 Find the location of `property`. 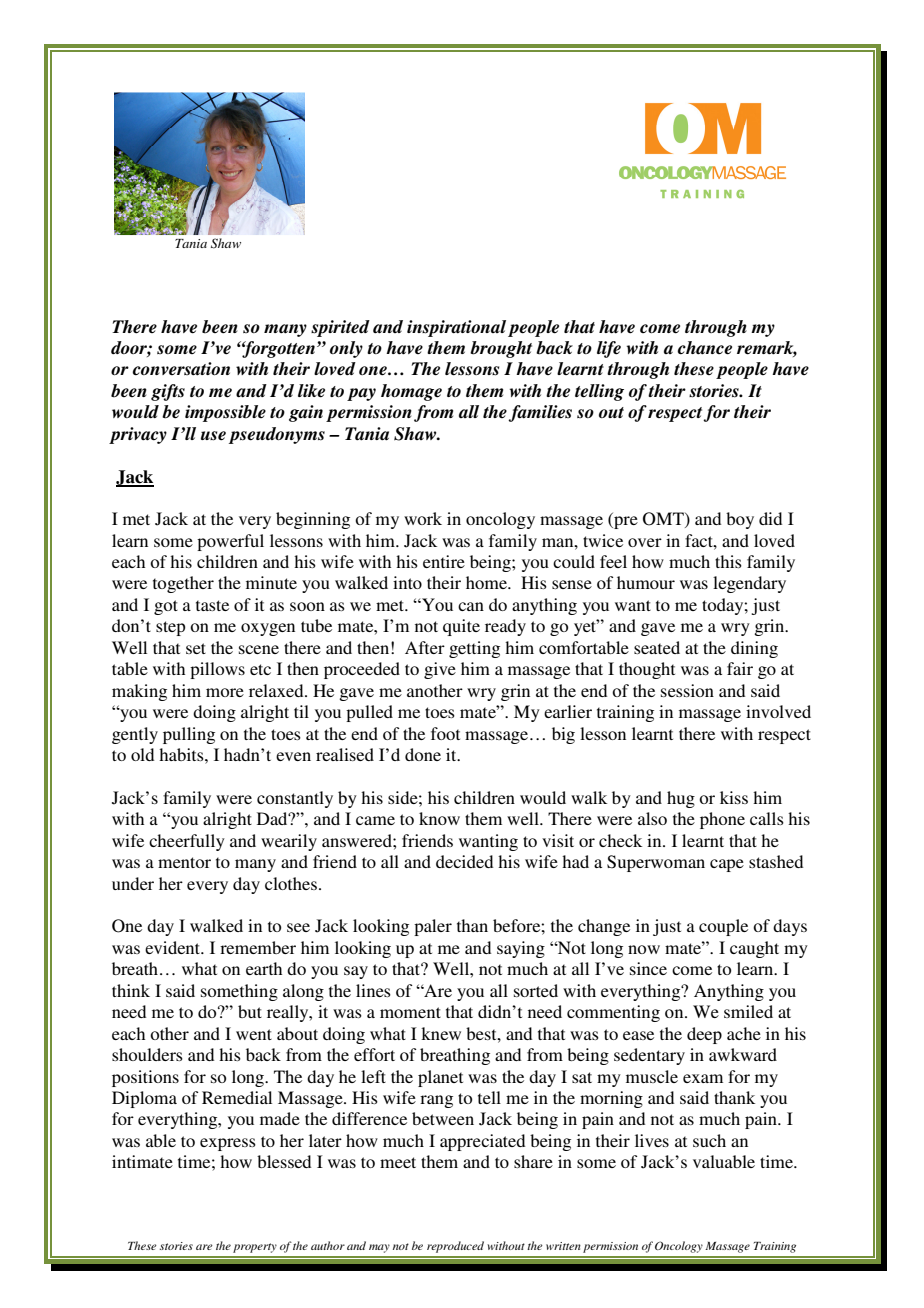

property is located at coordinates (255, 1248).
